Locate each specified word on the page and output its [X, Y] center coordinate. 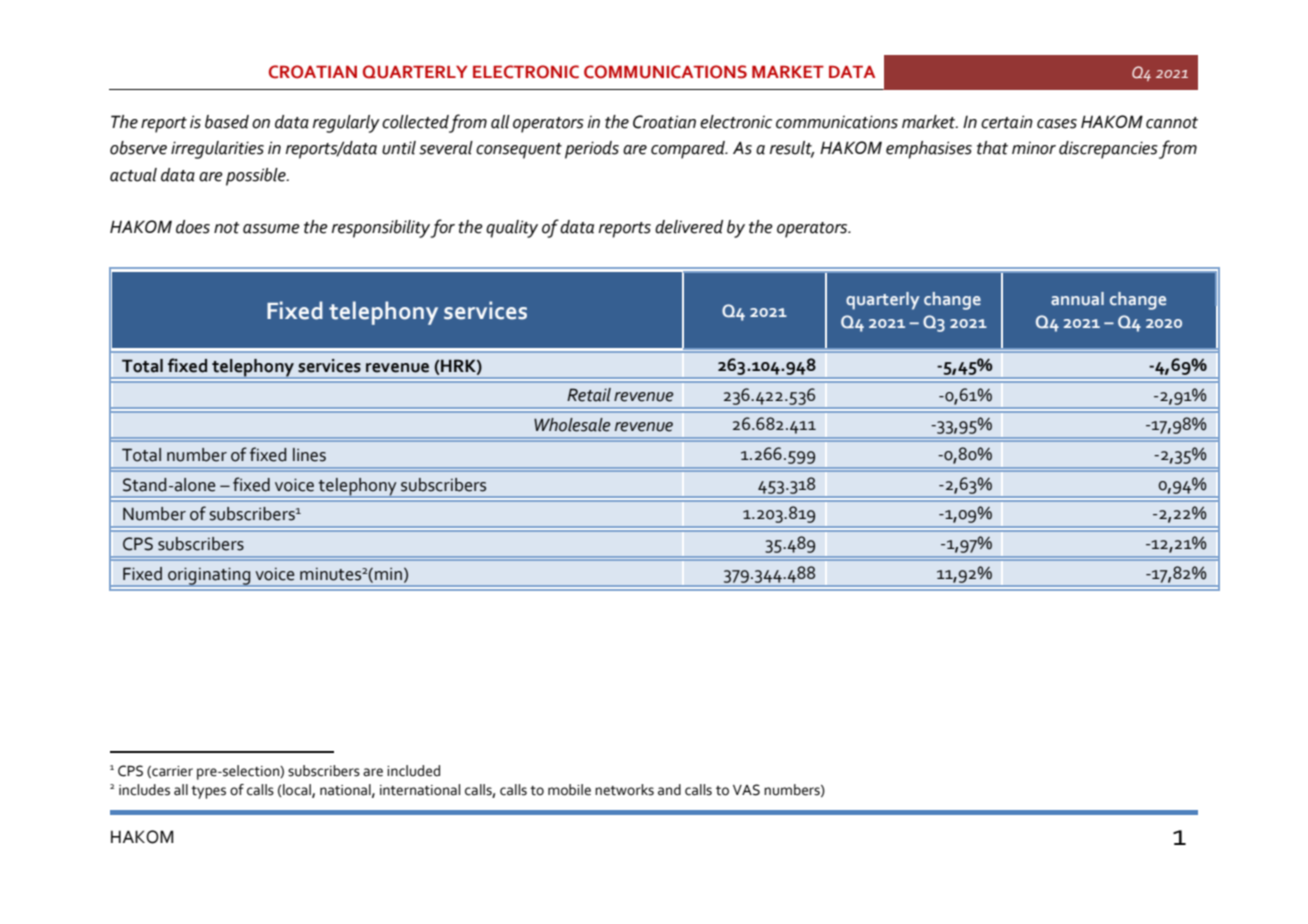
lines [309, 455]
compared [689, 150]
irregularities [217, 150]
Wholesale [572, 425]
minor [1034, 148]
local [297, 790]
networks [624, 790]
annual [1077, 298]
